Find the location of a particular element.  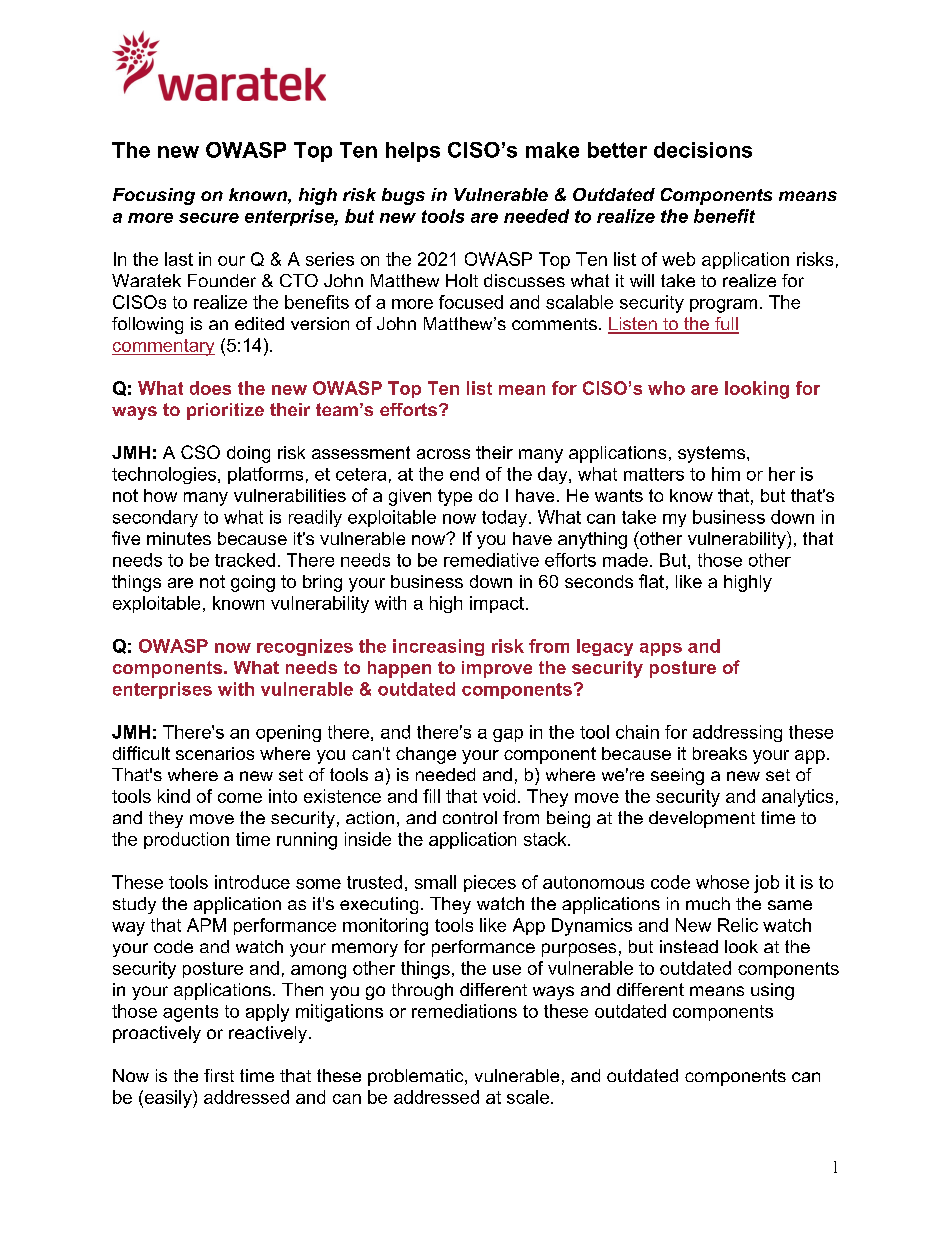

him is located at coordinates (726, 474).
